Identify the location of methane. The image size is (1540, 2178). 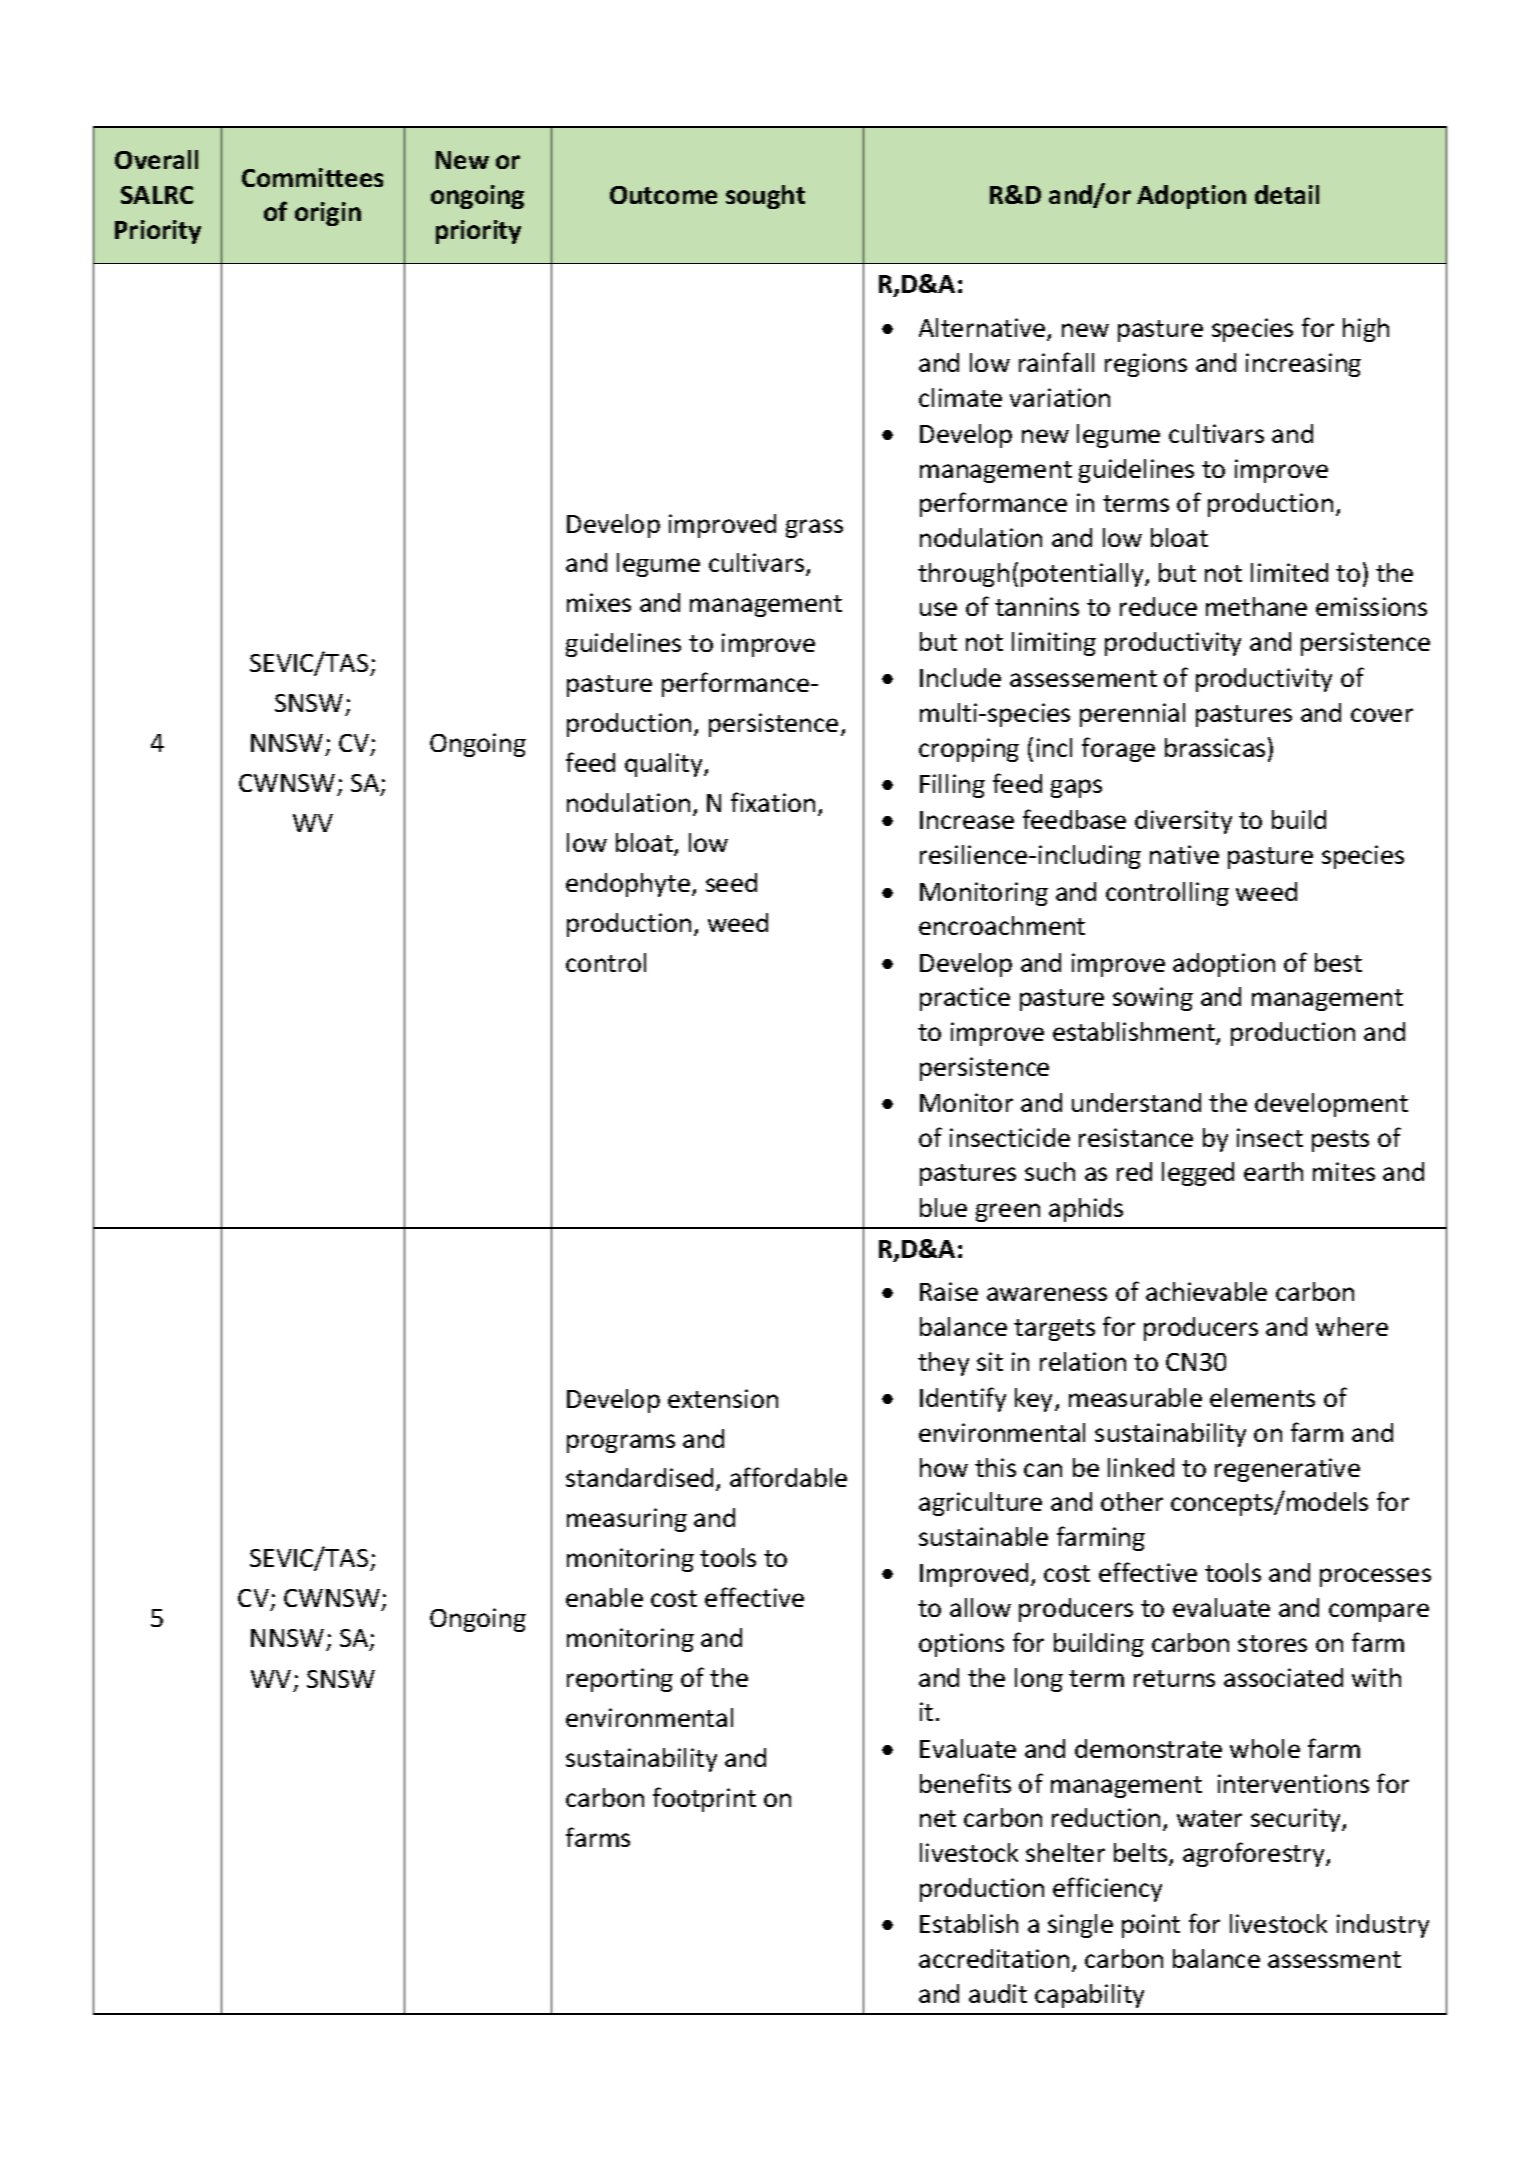
(1256, 606).
